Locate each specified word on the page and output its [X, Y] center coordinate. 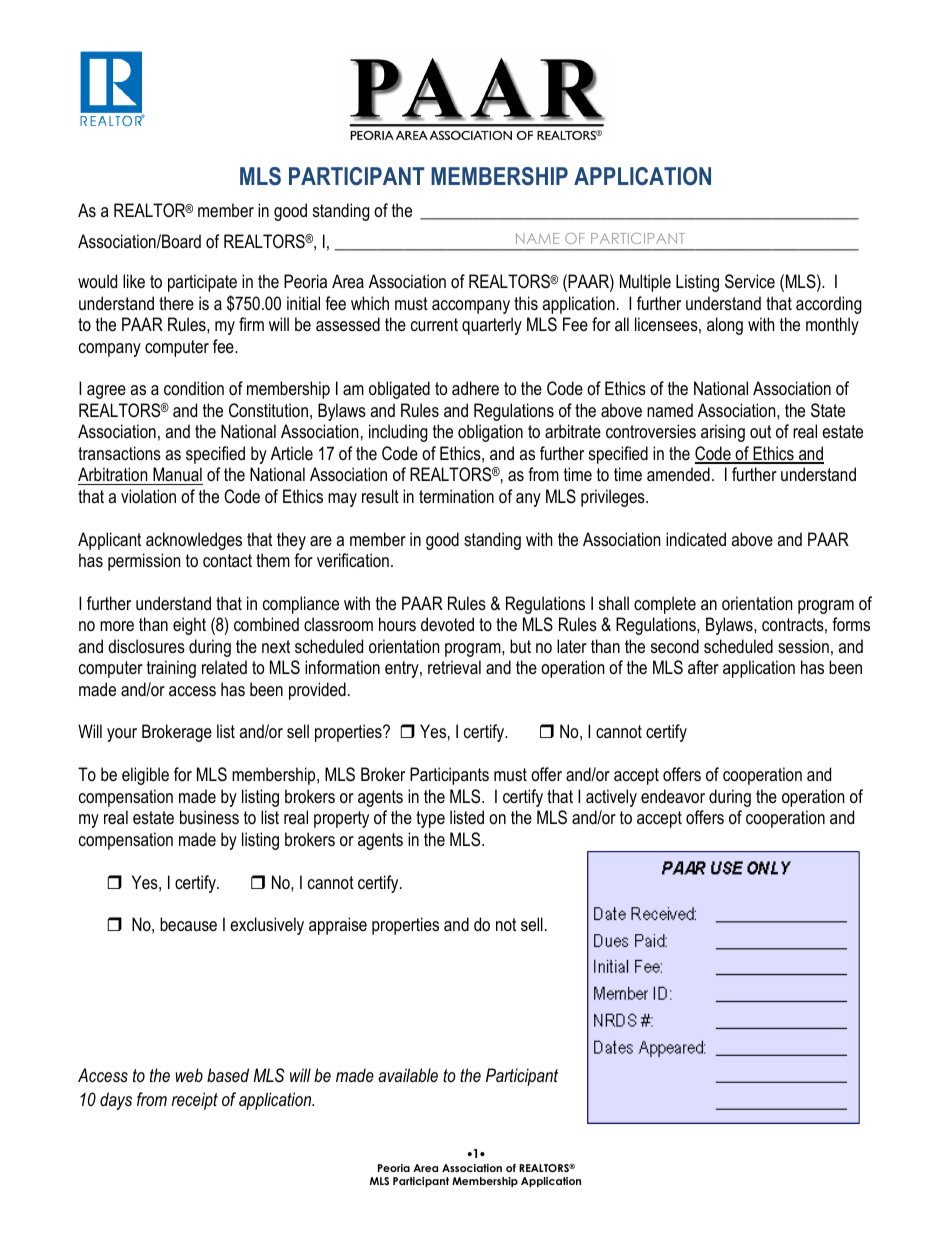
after [703, 667]
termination [456, 496]
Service [750, 281]
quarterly [492, 326]
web [189, 1075]
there [176, 303]
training [171, 669]
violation [148, 496]
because [188, 924]
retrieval [454, 667]
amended [678, 474]
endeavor [673, 796]
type [430, 819]
